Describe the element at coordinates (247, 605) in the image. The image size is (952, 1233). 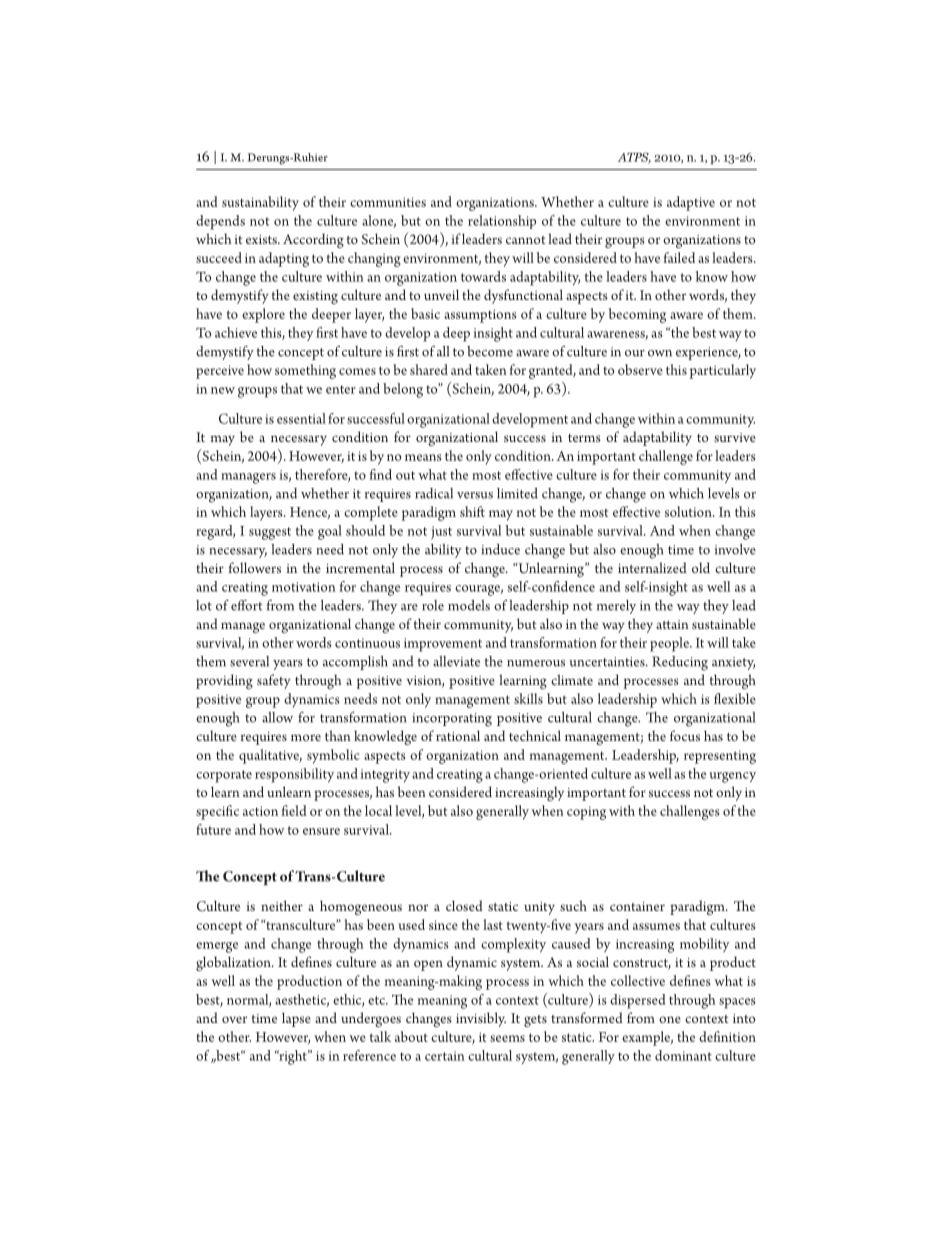
I see `effort` at that location.
